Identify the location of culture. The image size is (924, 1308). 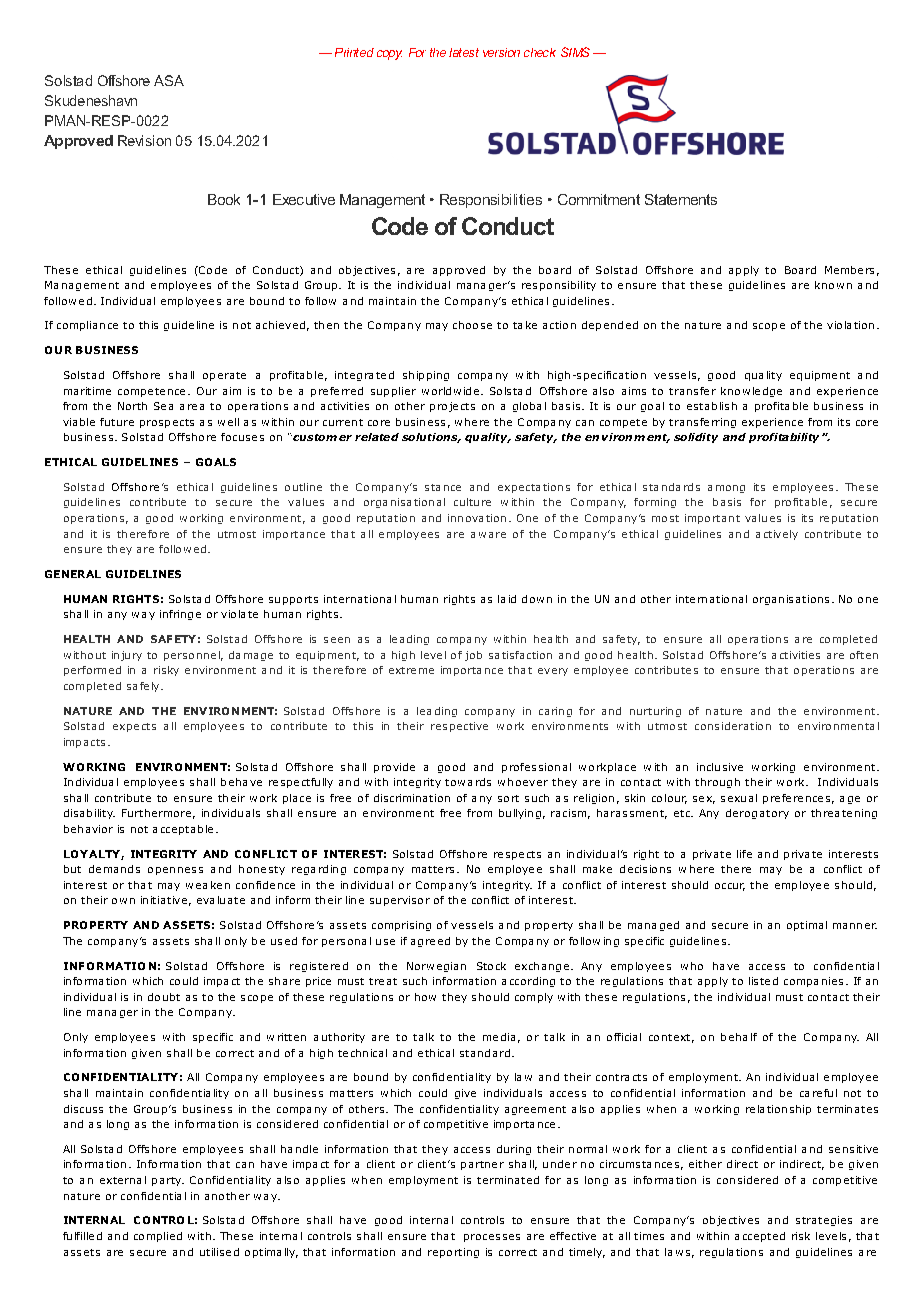
(472, 502).
